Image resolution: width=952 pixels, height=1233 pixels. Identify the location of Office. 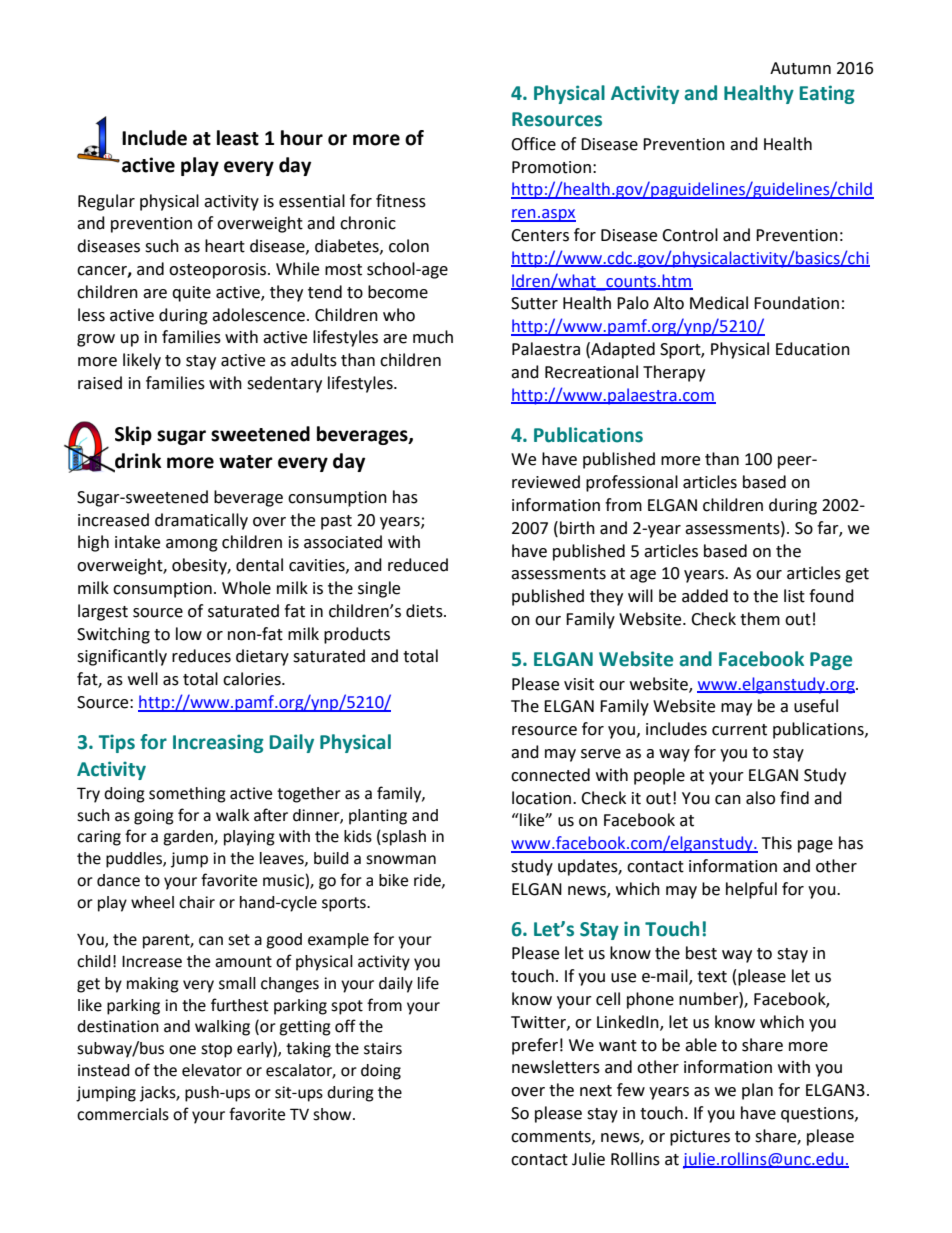
(533, 144).
